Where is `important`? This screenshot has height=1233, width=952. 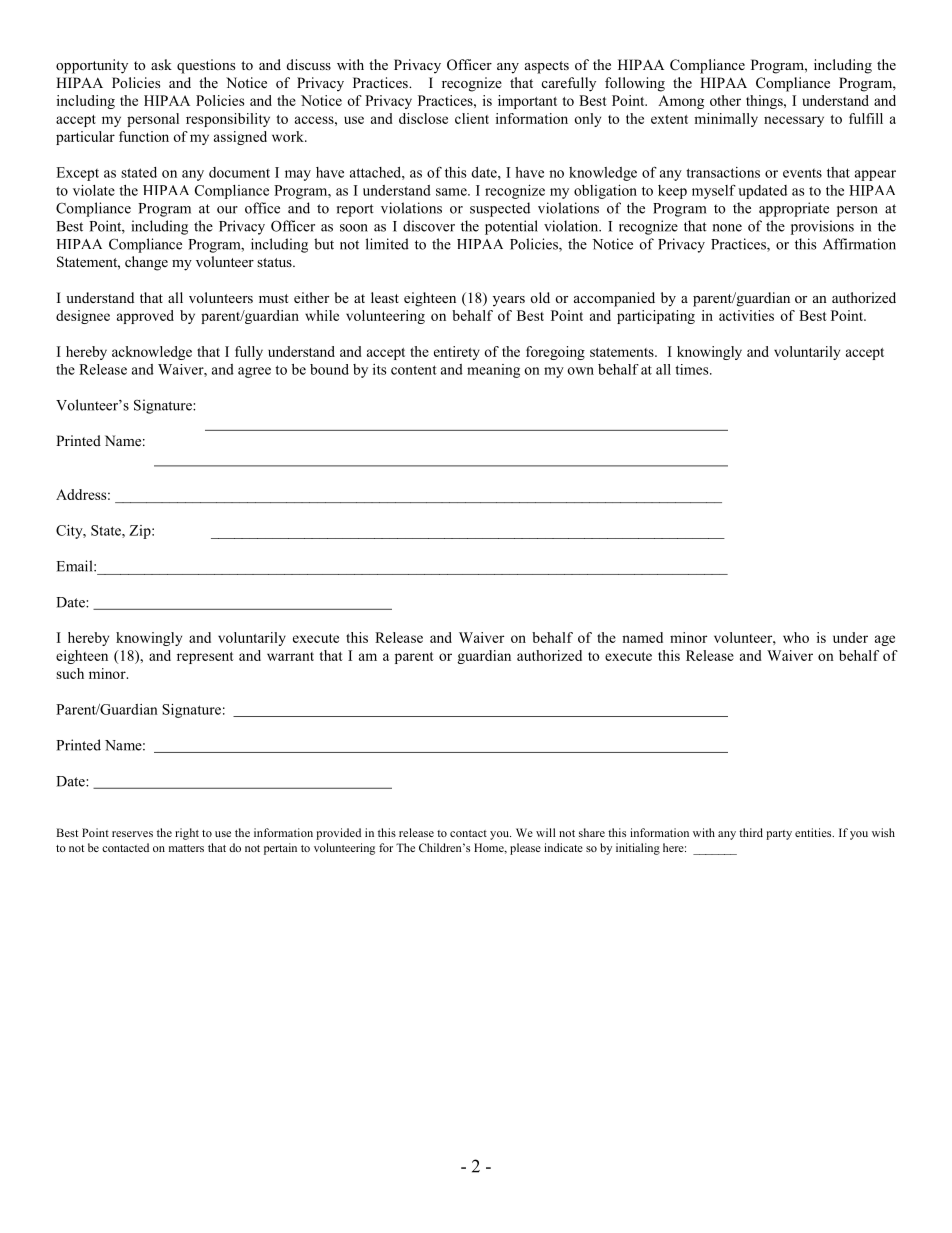
important is located at coordinates (527, 102).
